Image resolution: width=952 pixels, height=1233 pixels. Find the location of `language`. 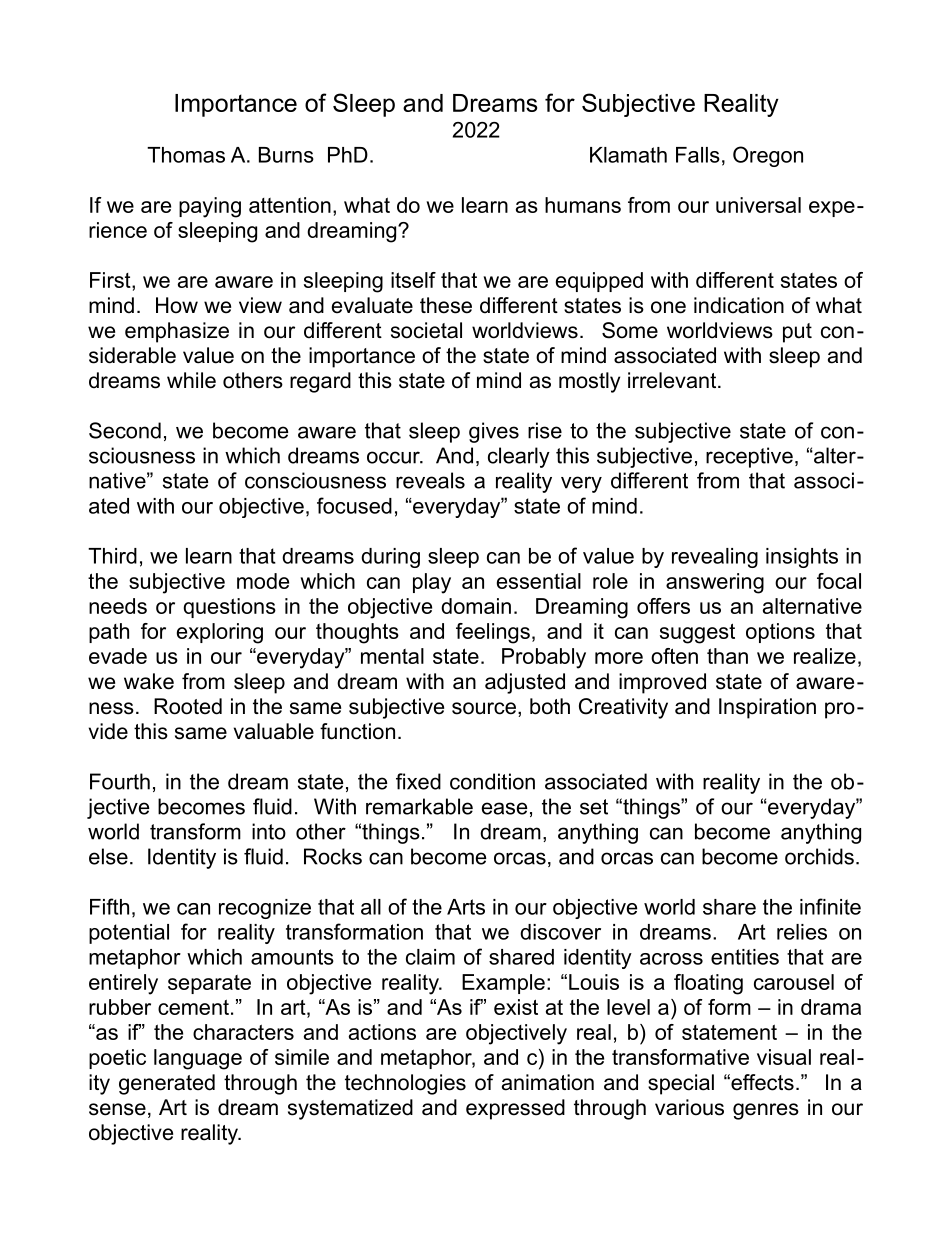

language is located at coordinates (198, 1059).
